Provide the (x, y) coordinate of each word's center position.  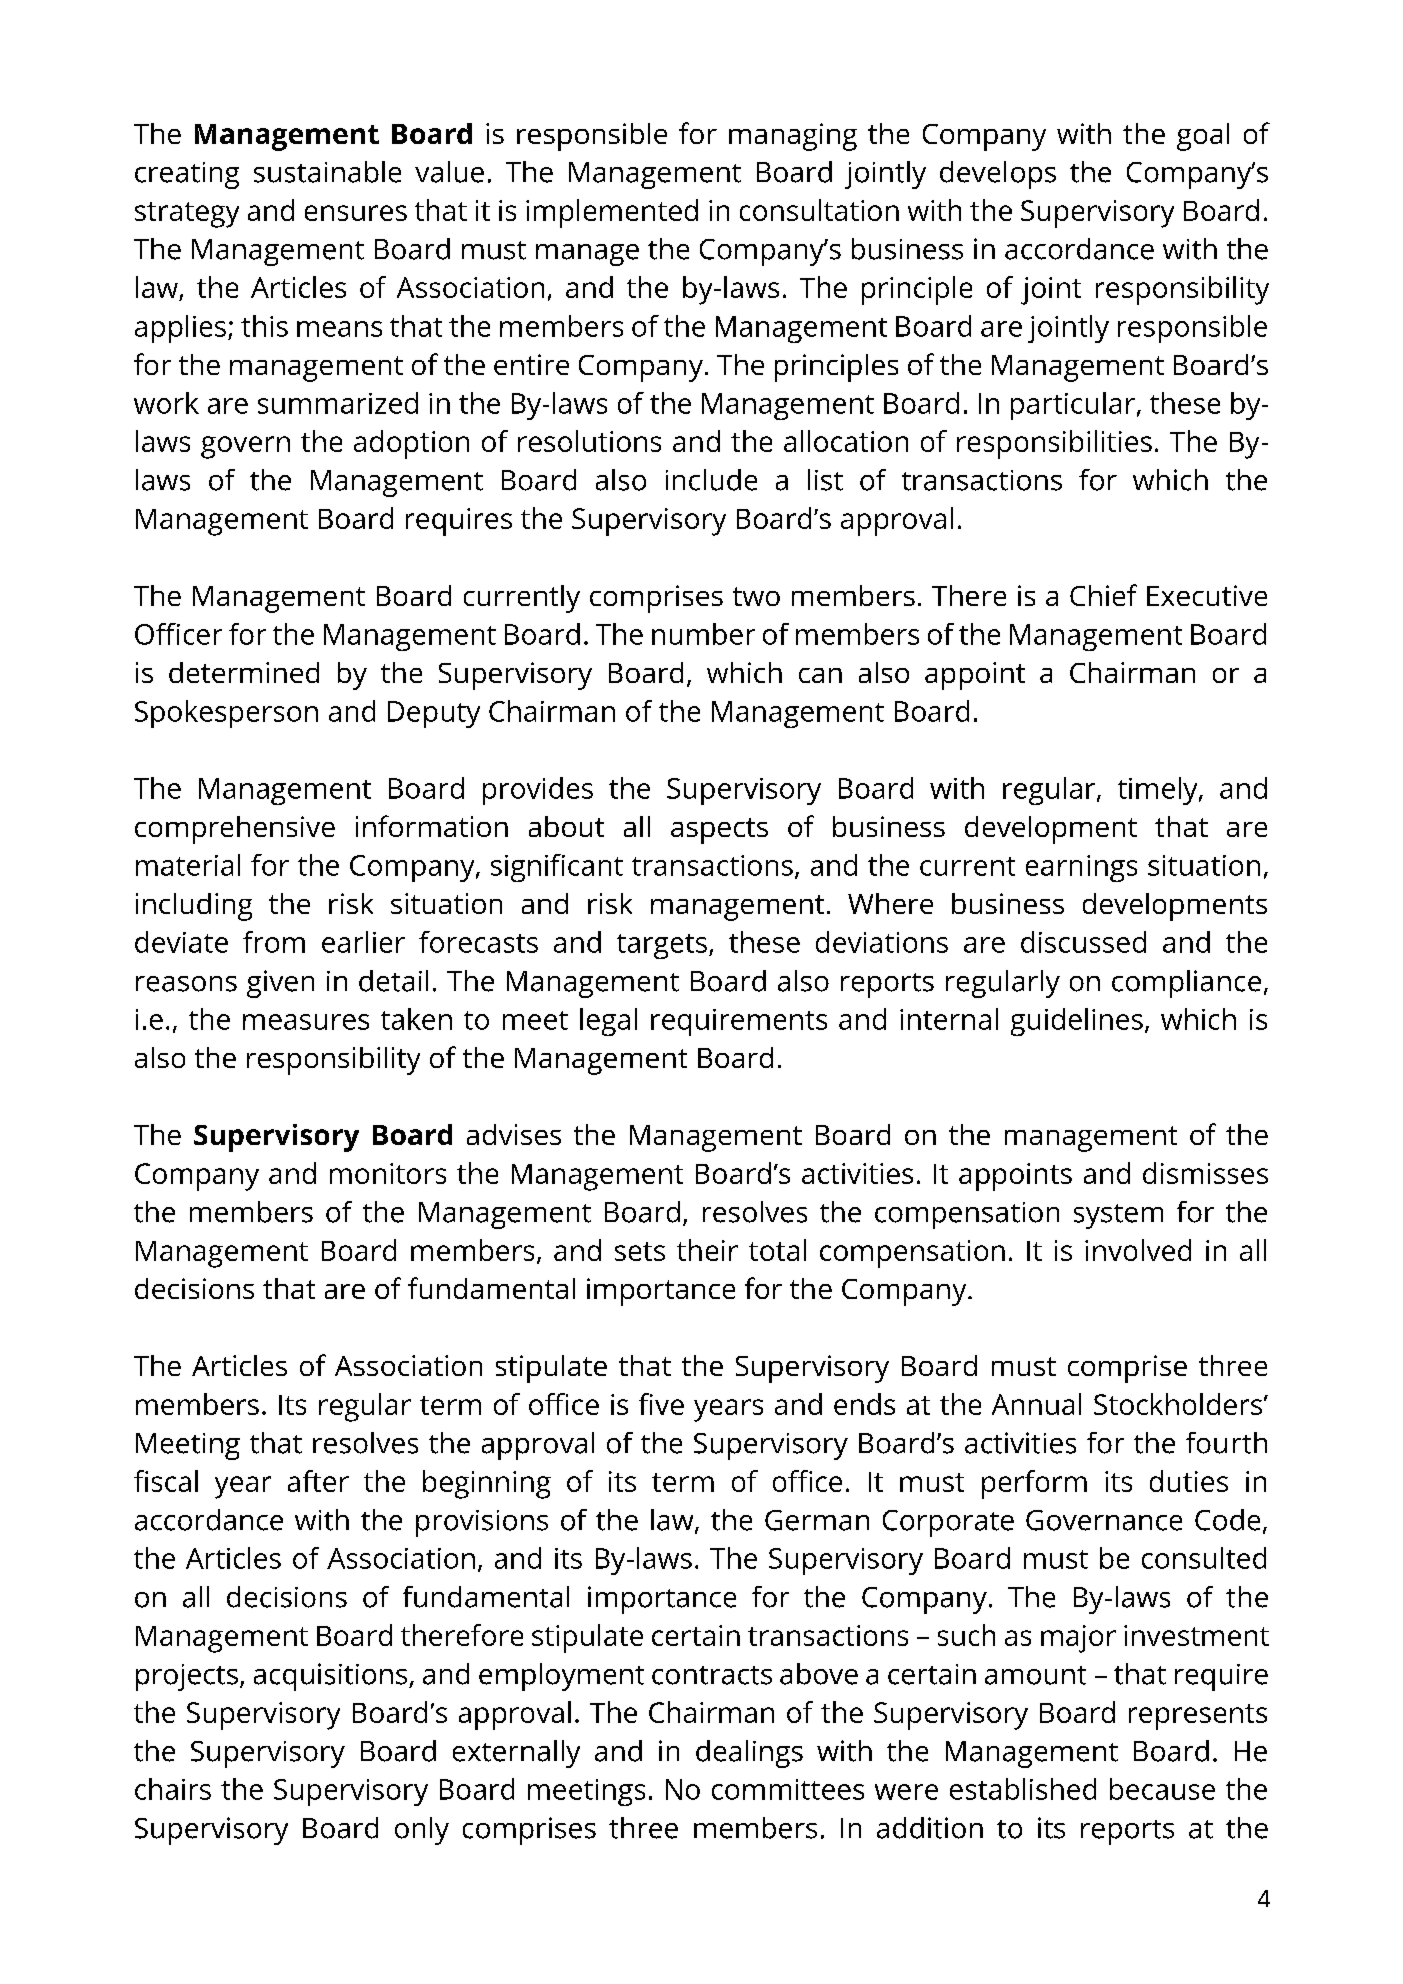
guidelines (1077, 1022)
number (703, 634)
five (661, 1404)
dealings (749, 1754)
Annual (1036, 1404)
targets (662, 946)
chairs (173, 1789)
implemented (612, 213)
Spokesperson (226, 714)
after (318, 1481)
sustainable (327, 172)
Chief (1103, 595)
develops (998, 175)
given (280, 984)
